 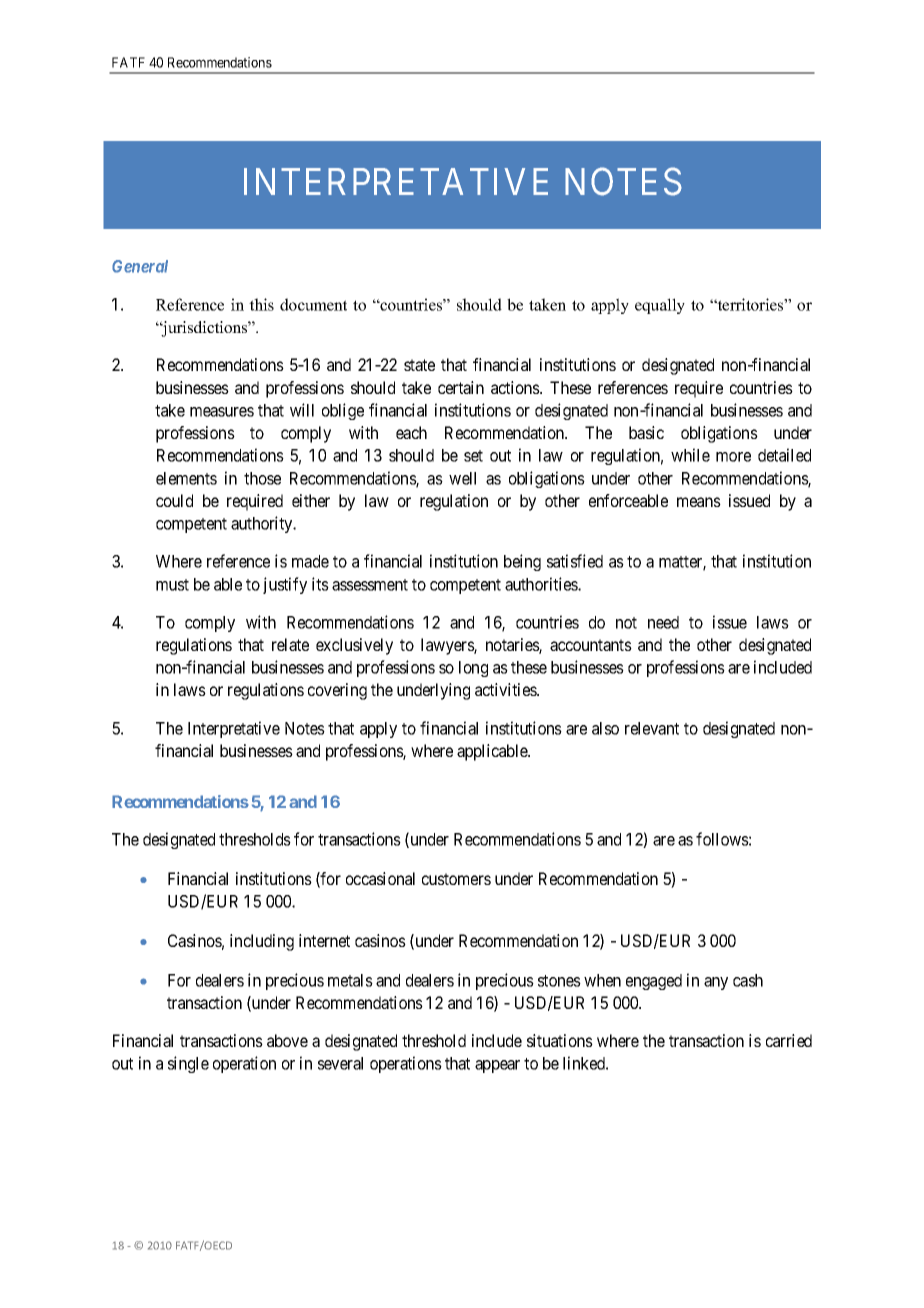 What do you see at coordinates (748, 980) in the image?
I see `cash` at bounding box center [748, 980].
